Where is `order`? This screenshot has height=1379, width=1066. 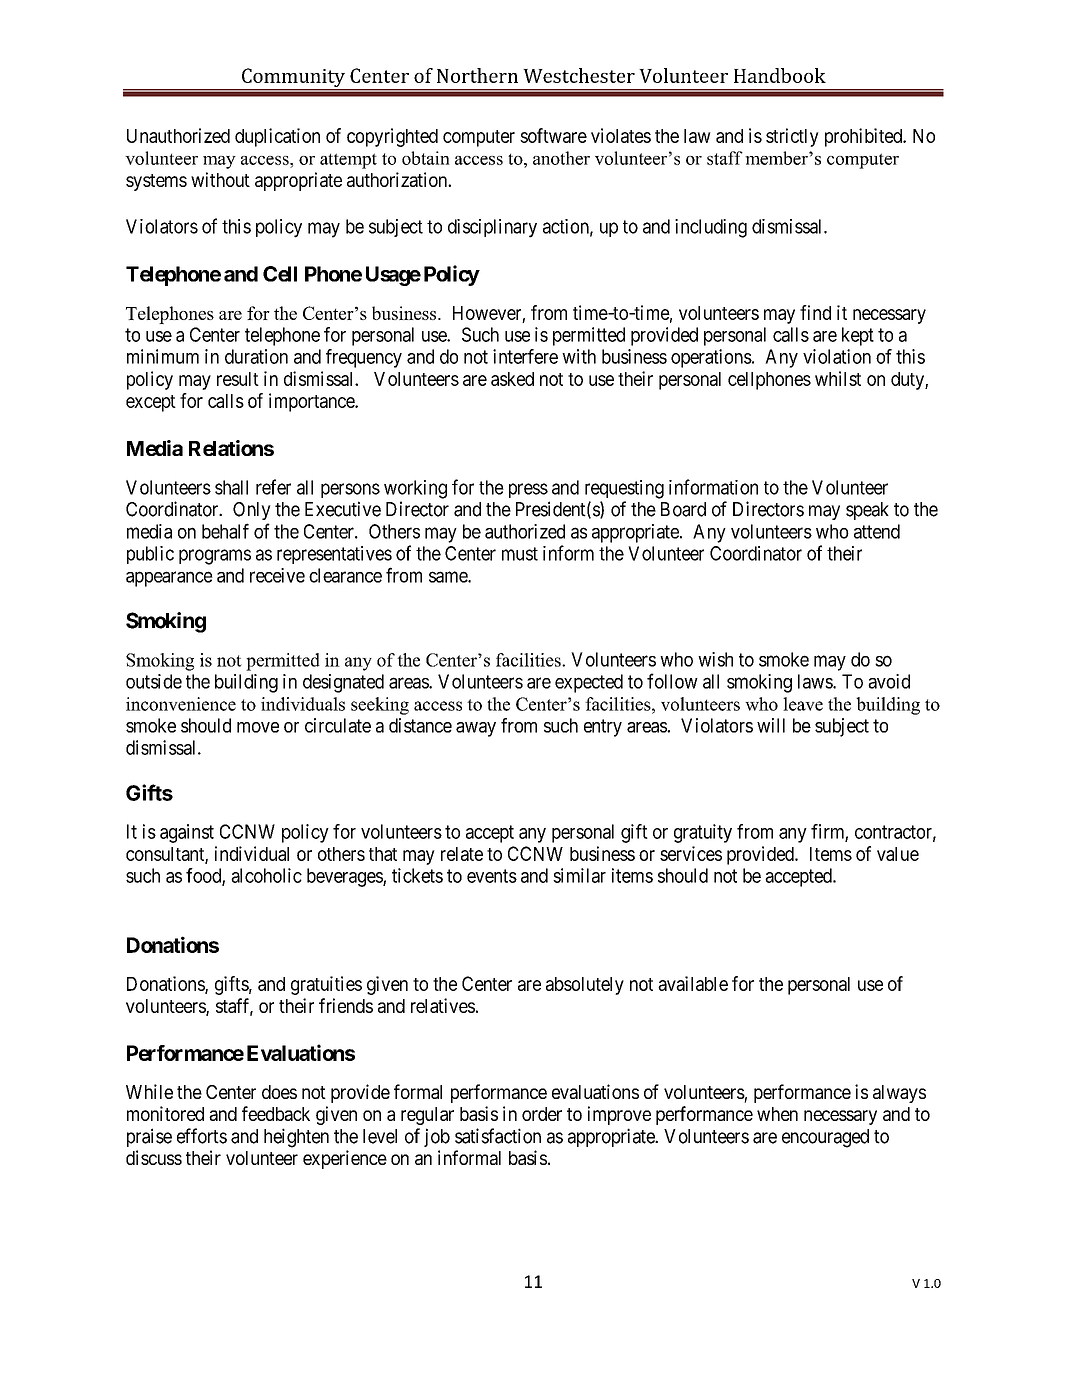
order is located at coordinates (542, 1114).
